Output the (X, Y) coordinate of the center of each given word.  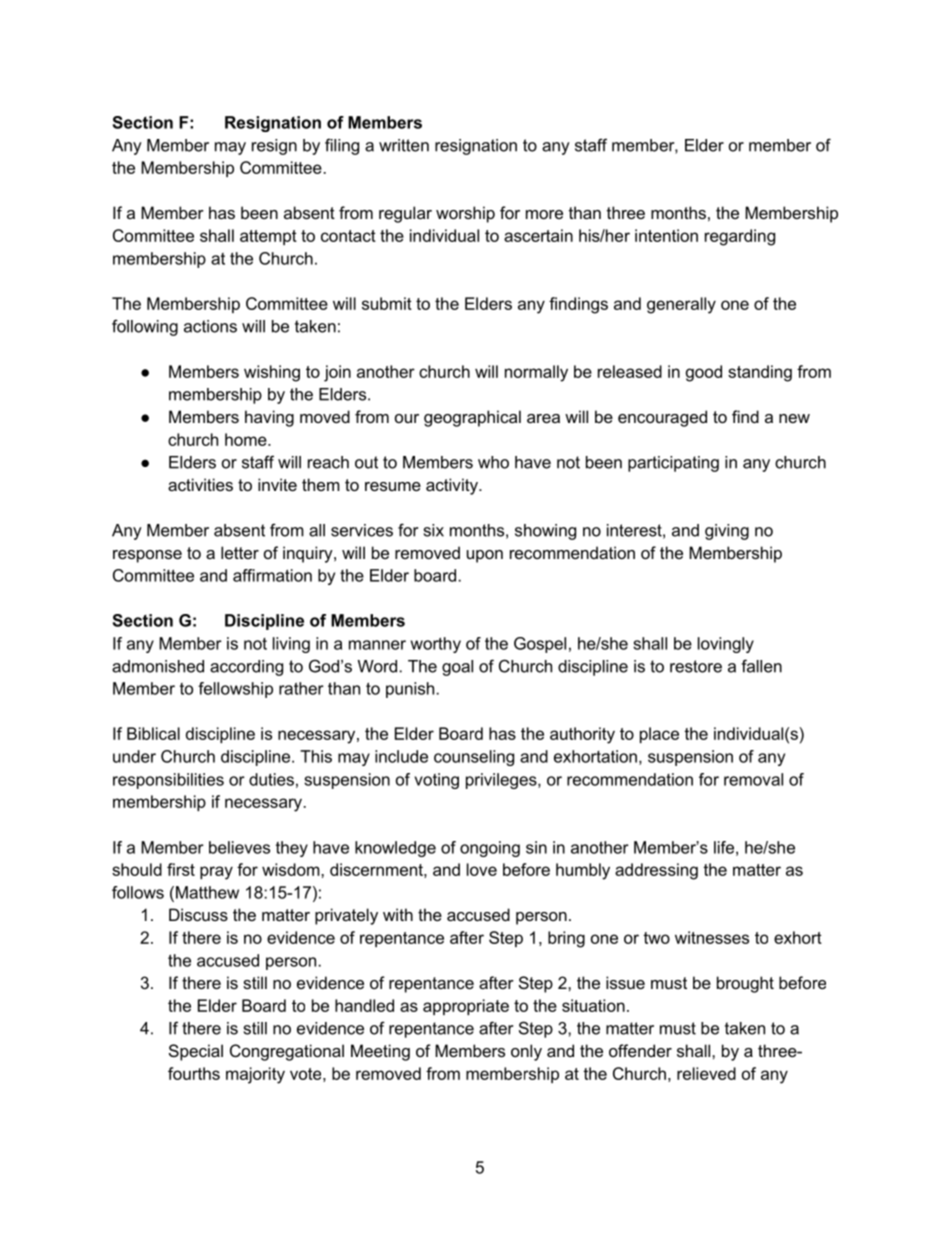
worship (465, 214)
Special (196, 1052)
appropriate (466, 1007)
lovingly (726, 645)
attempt (268, 237)
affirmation (272, 575)
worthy (436, 645)
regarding (740, 237)
